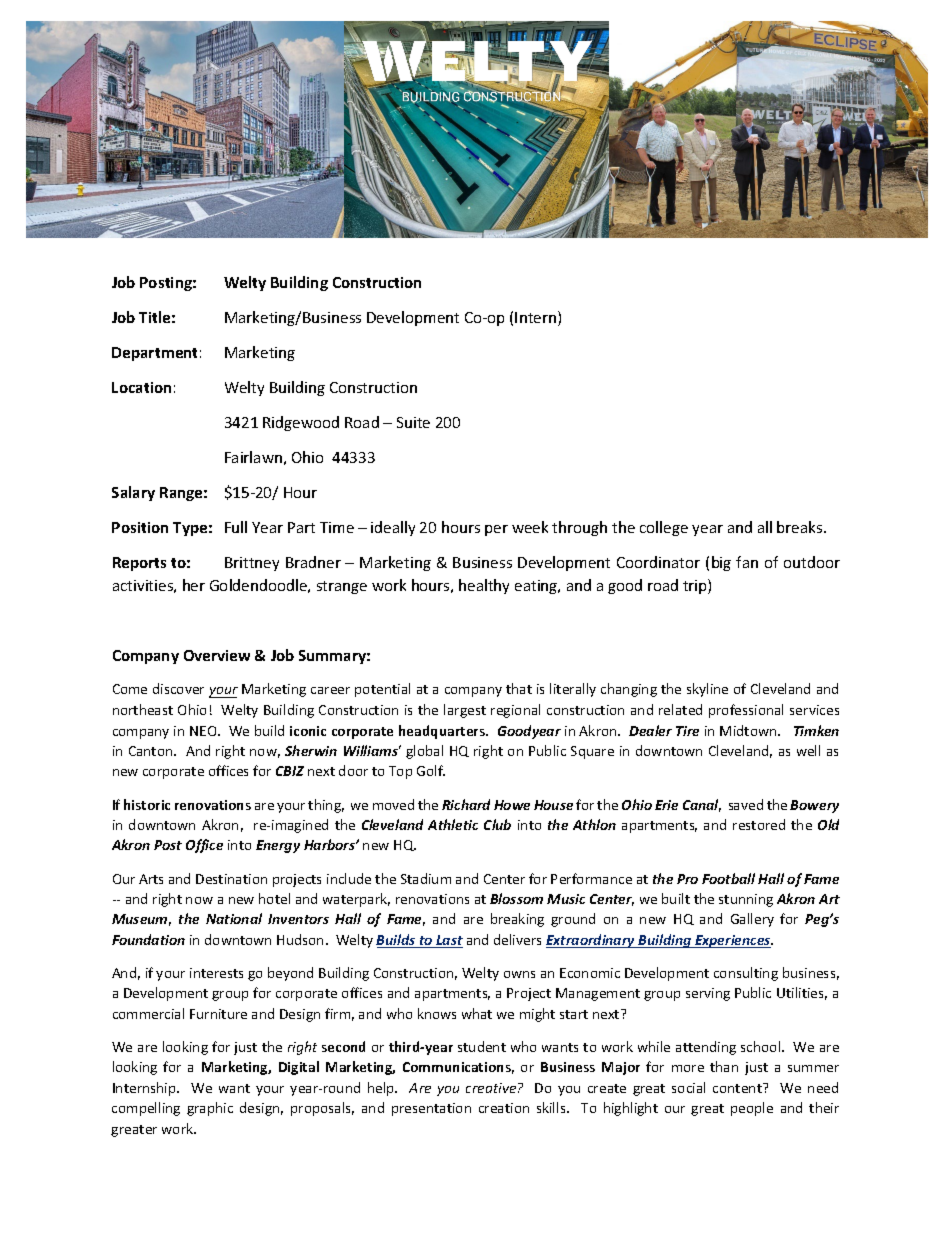 Image resolution: width=952 pixels, height=1233 pixels. What do you see at coordinates (252, 564) in the image?
I see `Brittney` at bounding box center [252, 564].
